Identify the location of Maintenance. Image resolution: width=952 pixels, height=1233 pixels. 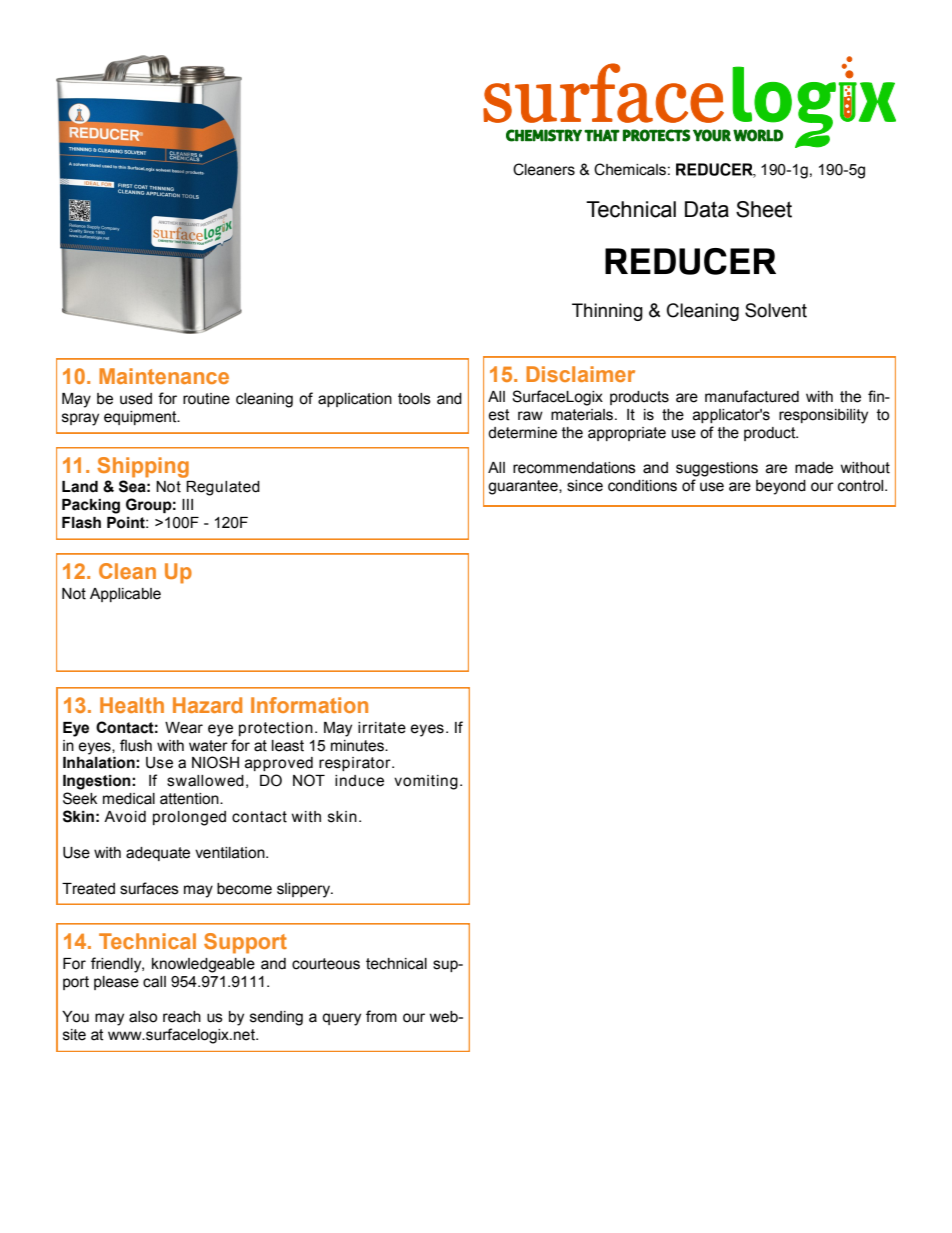
(164, 376).
